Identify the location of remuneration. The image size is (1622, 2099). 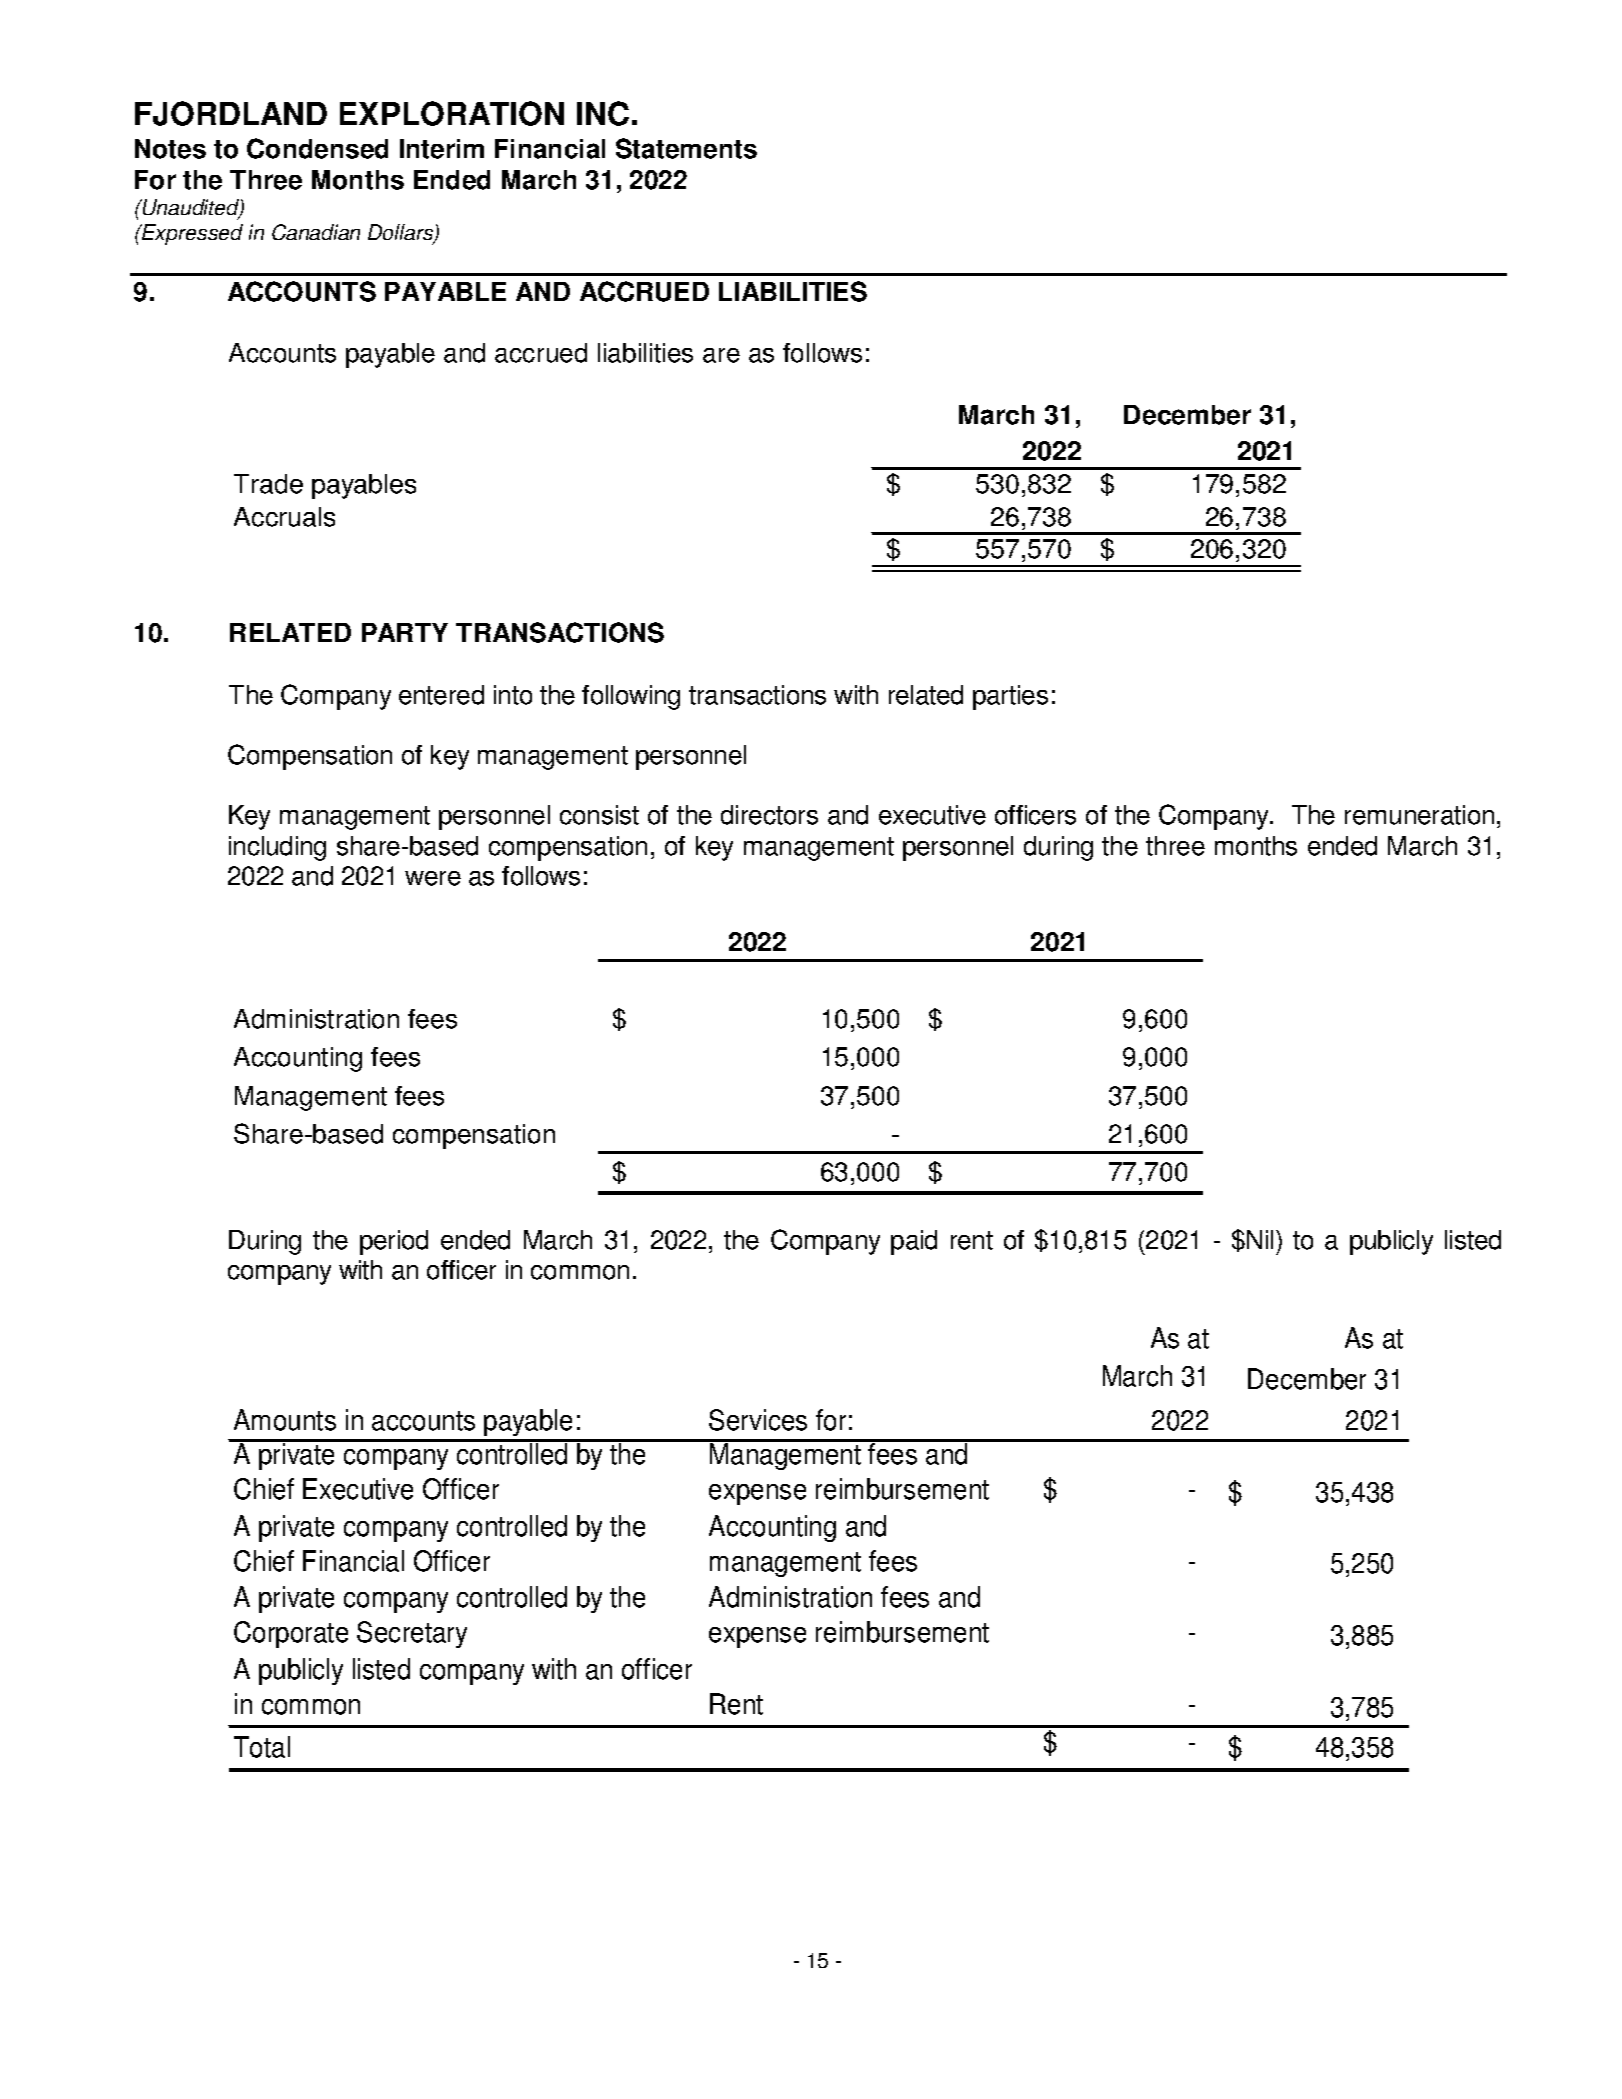
(1419, 815).
